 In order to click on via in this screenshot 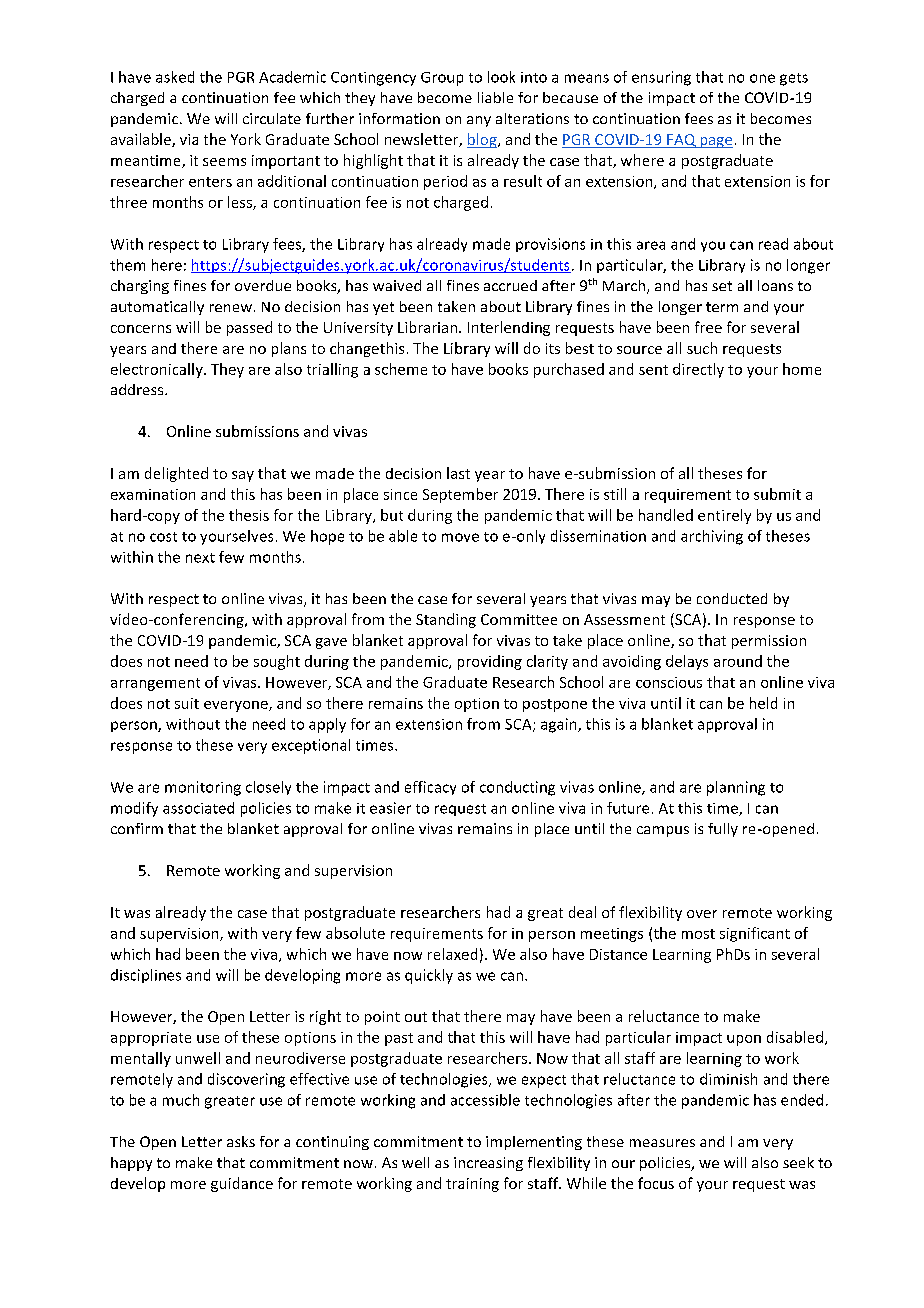, I will do `click(189, 139)`.
